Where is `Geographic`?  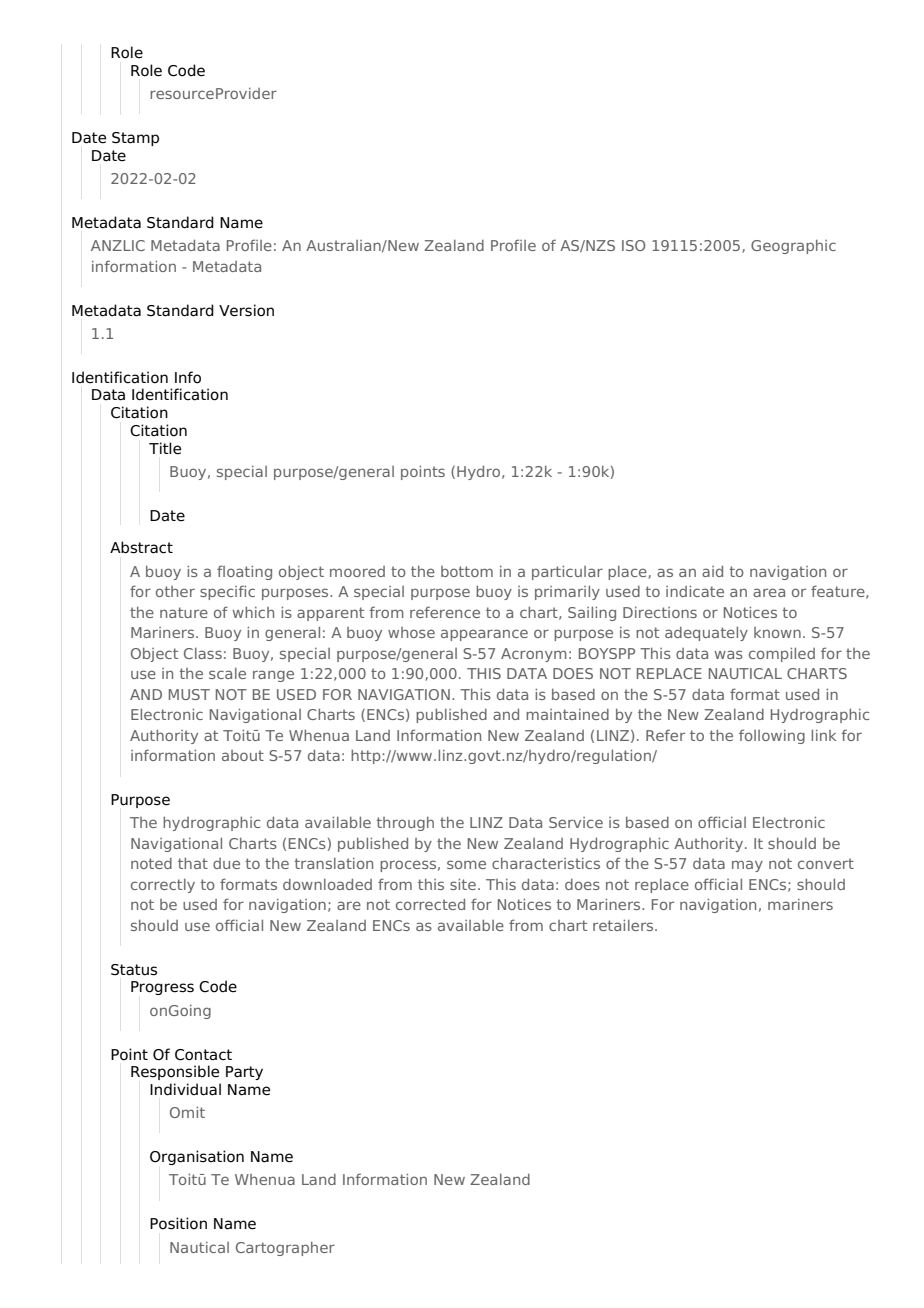
Geographic is located at coordinates (793, 247).
